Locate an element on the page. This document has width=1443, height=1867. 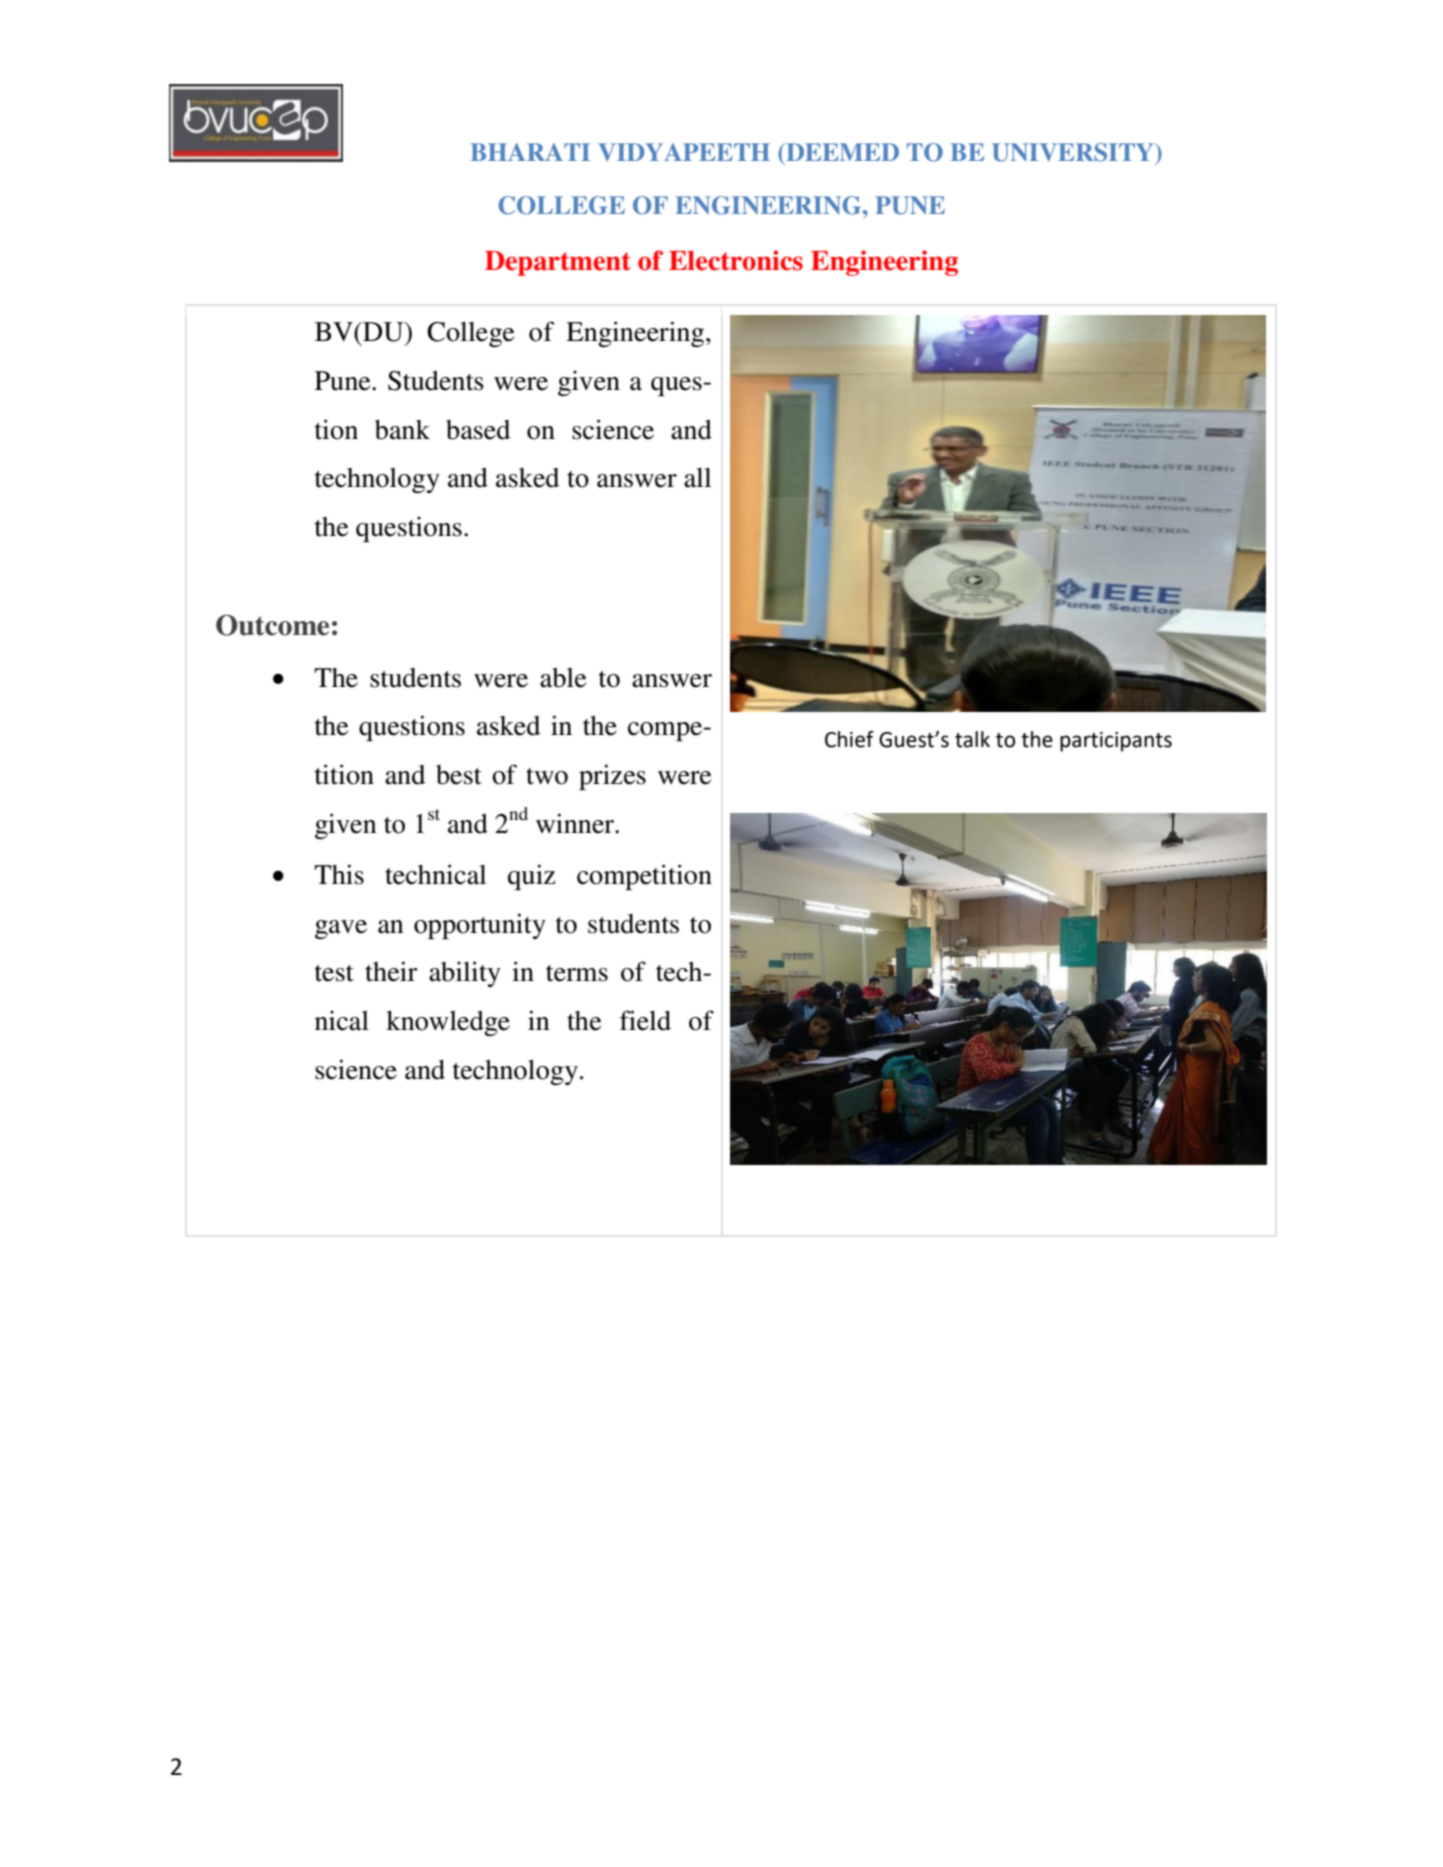
Chief is located at coordinates (849, 739).
